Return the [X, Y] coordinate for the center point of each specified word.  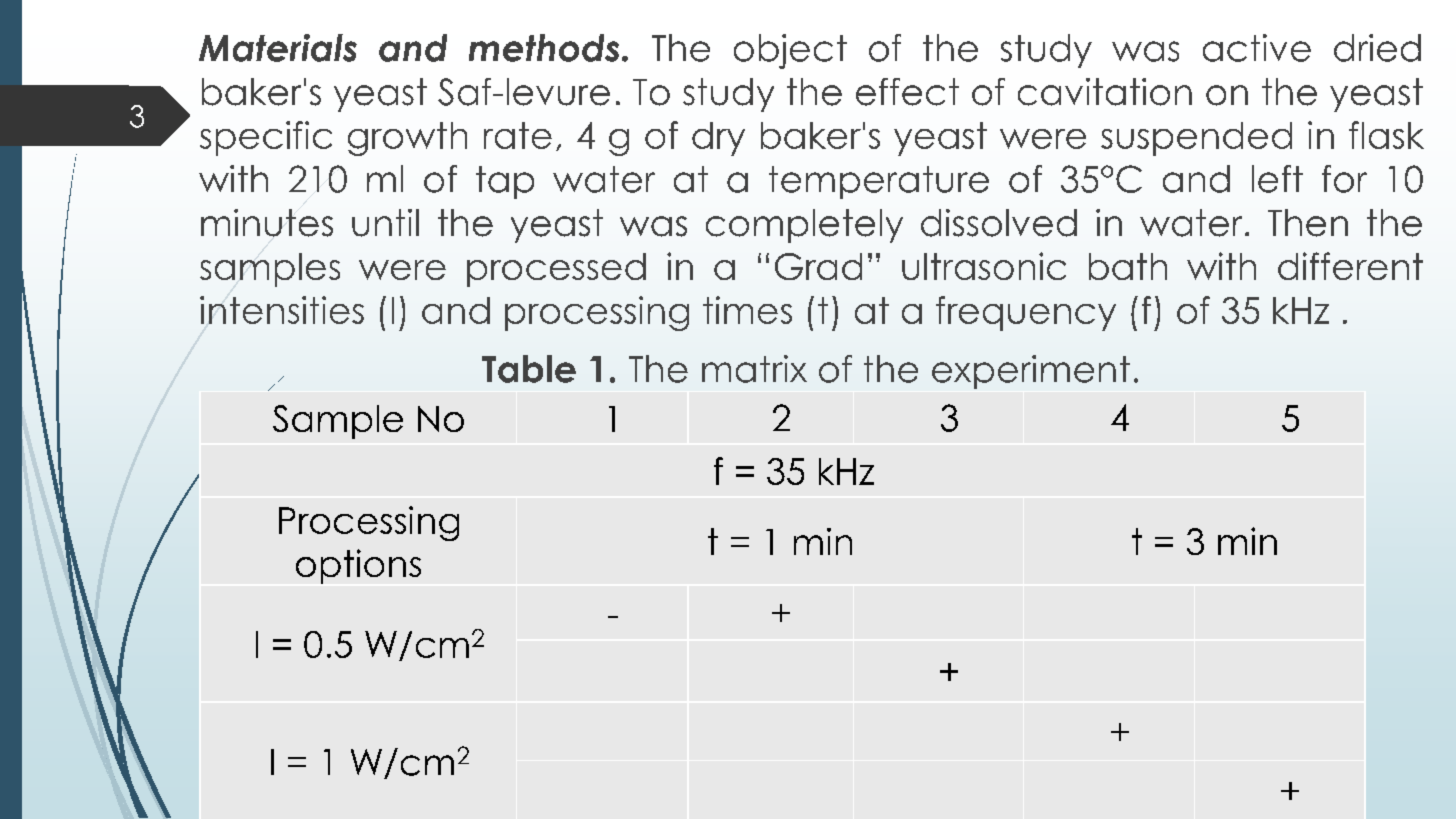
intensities [282, 310]
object [790, 51]
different [1350, 266]
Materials [278, 48]
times [747, 310]
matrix [754, 369]
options [358, 566]
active [1257, 48]
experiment [1031, 372]
